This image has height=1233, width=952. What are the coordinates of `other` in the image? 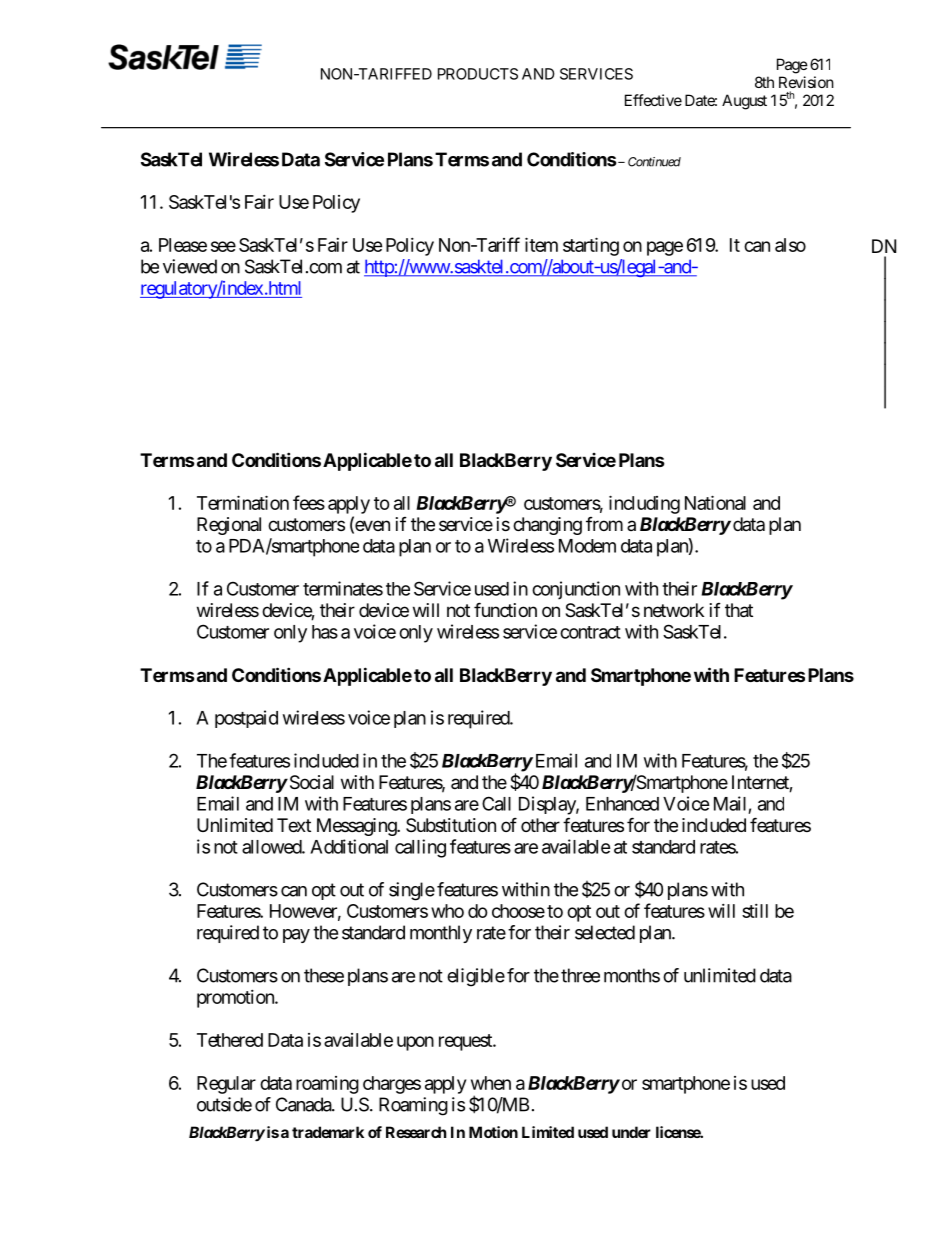 It's located at (540, 825).
